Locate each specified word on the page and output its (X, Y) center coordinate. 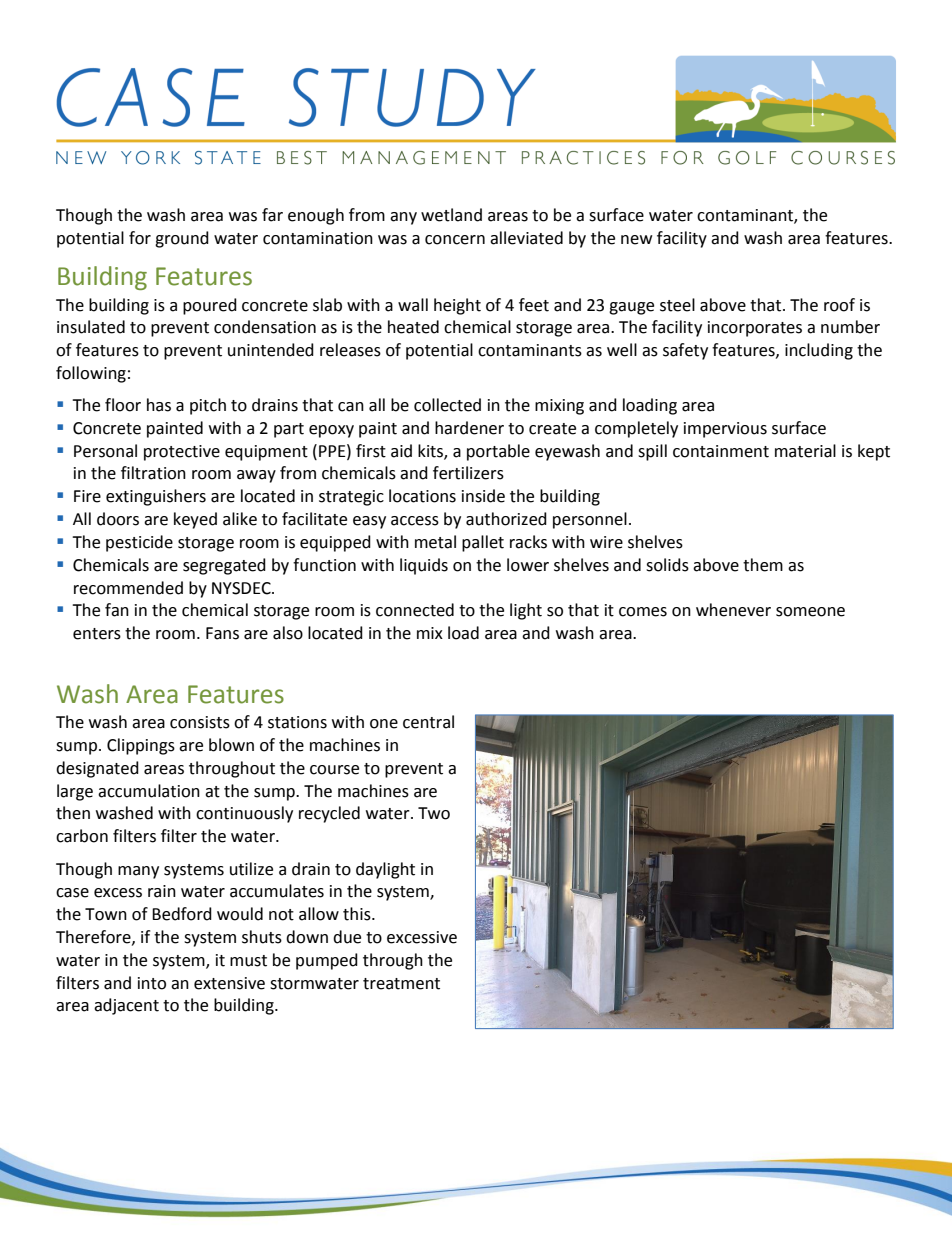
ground (182, 239)
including (819, 351)
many (138, 872)
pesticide (139, 543)
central (428, 722)
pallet (483, 543)
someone (810, 612)
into (152, 983)
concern (455, 240)
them (763, 565)
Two (434, 813)
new (636, 240)
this (358, 914)
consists (200, 722)
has (159, 405)
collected (447, 405)
